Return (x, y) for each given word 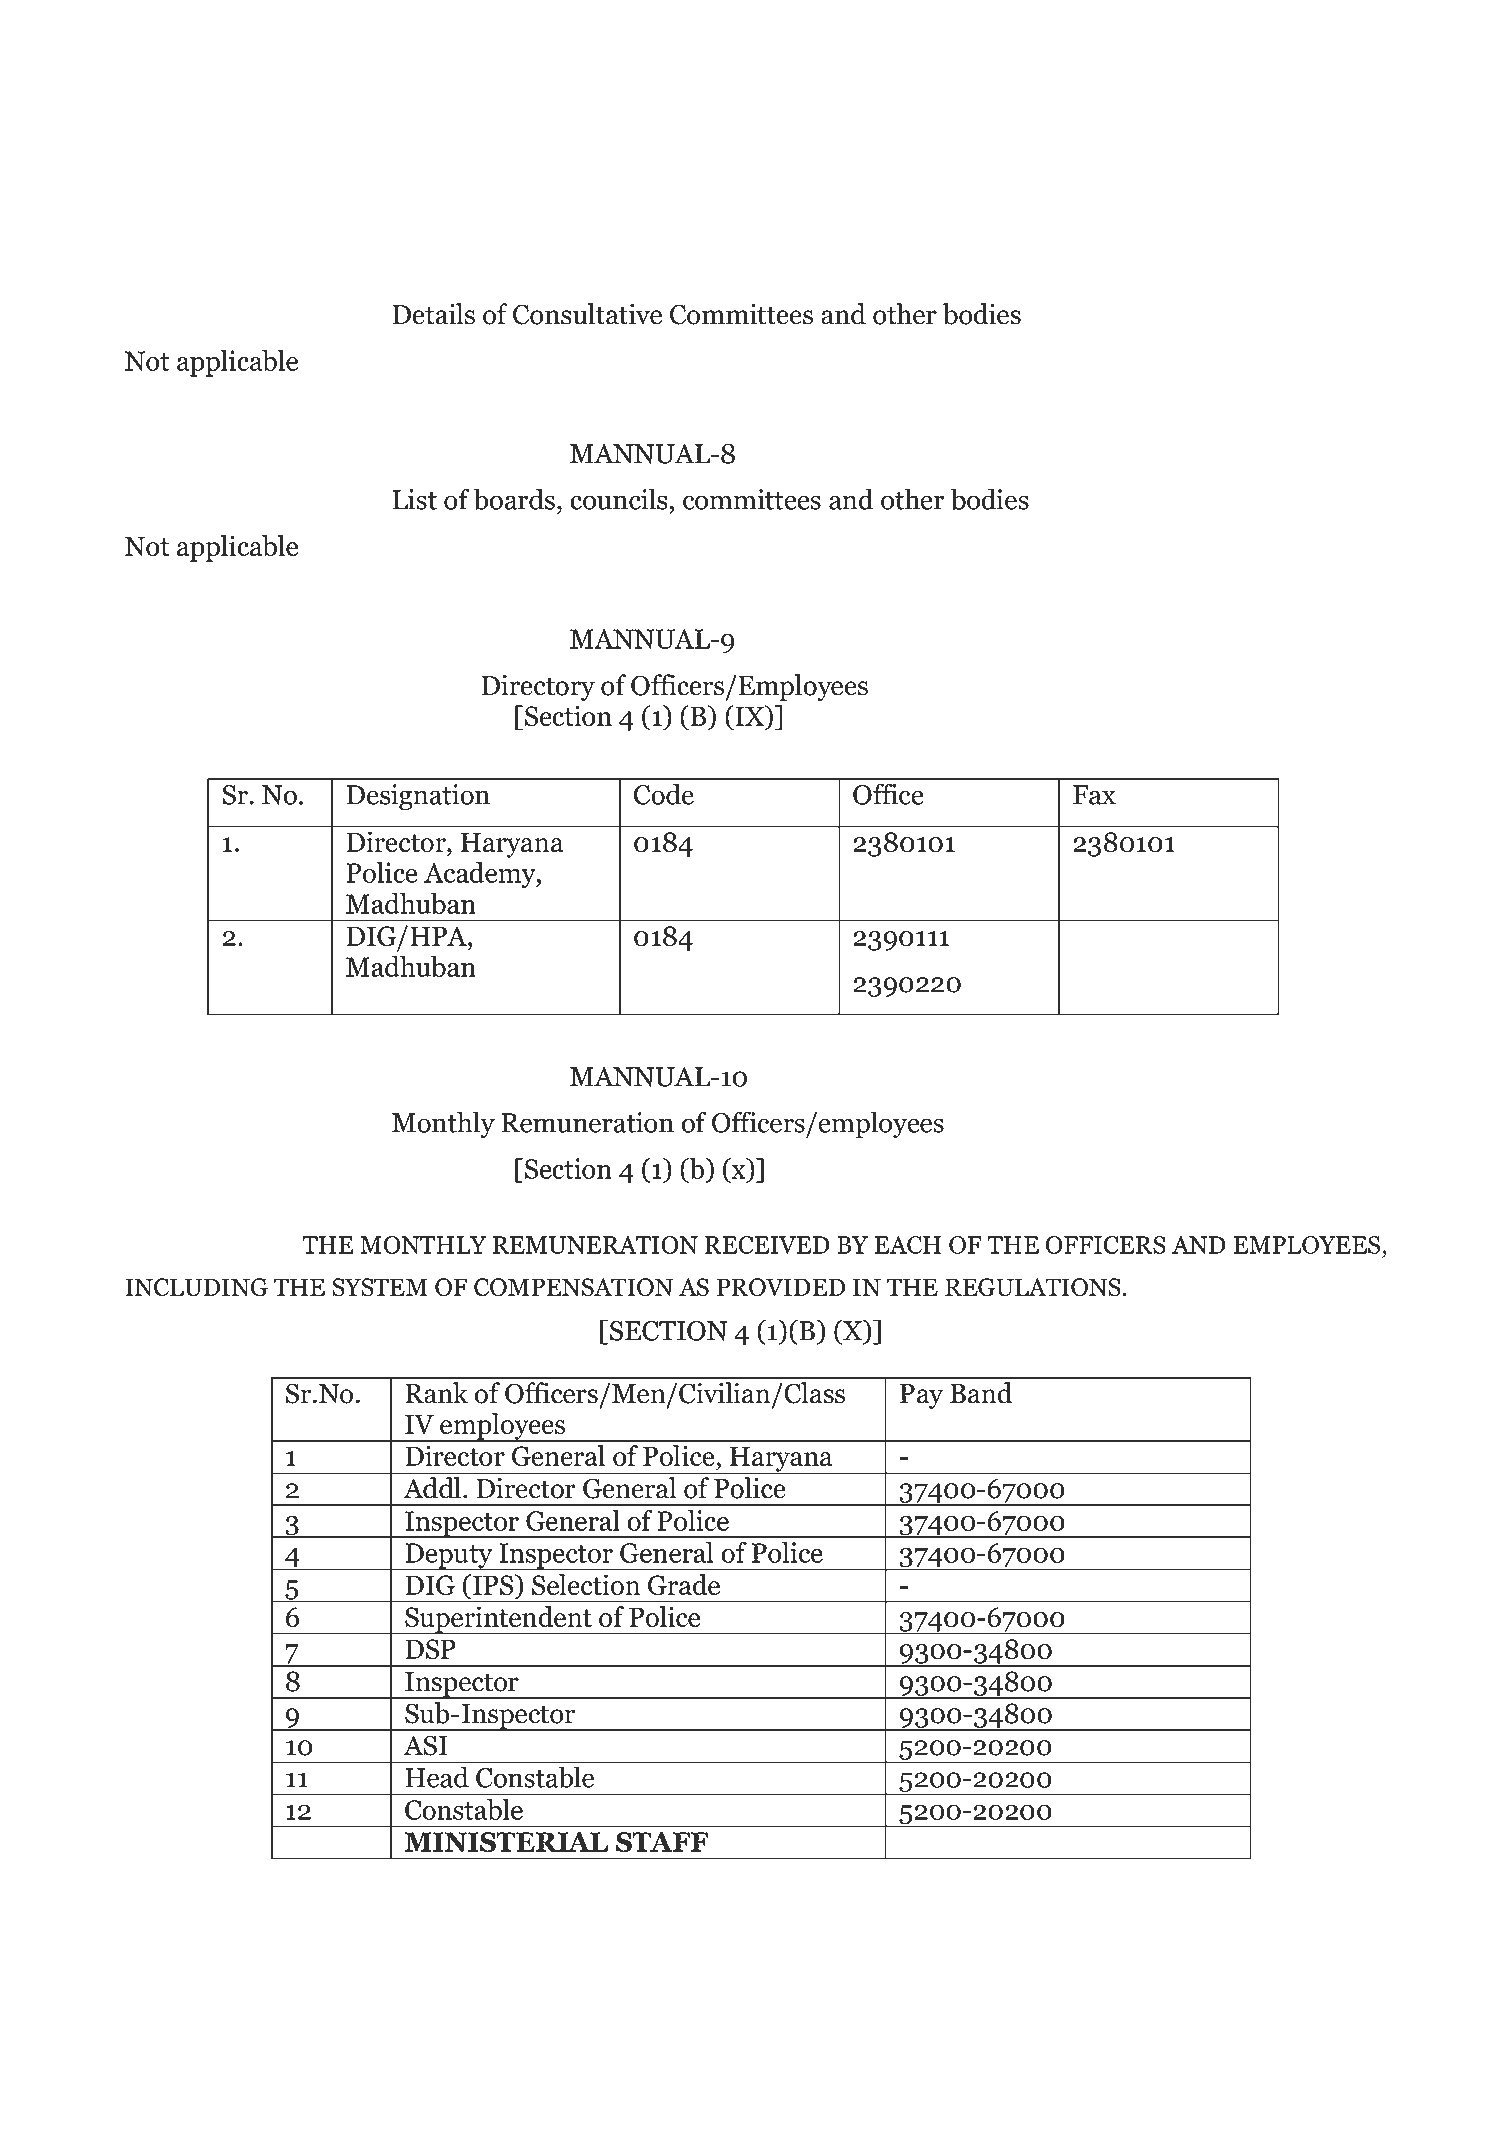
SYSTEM (379, 1287)
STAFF (662, 1842)
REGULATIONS (1033, 1287)
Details (433, 314)
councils (619, 499)
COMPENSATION (573, 1287)
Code (664, 794)
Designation (418, 797)
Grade (684, 1585)
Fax (1094, 795)
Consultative (587, 314)
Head (437, 1777)
